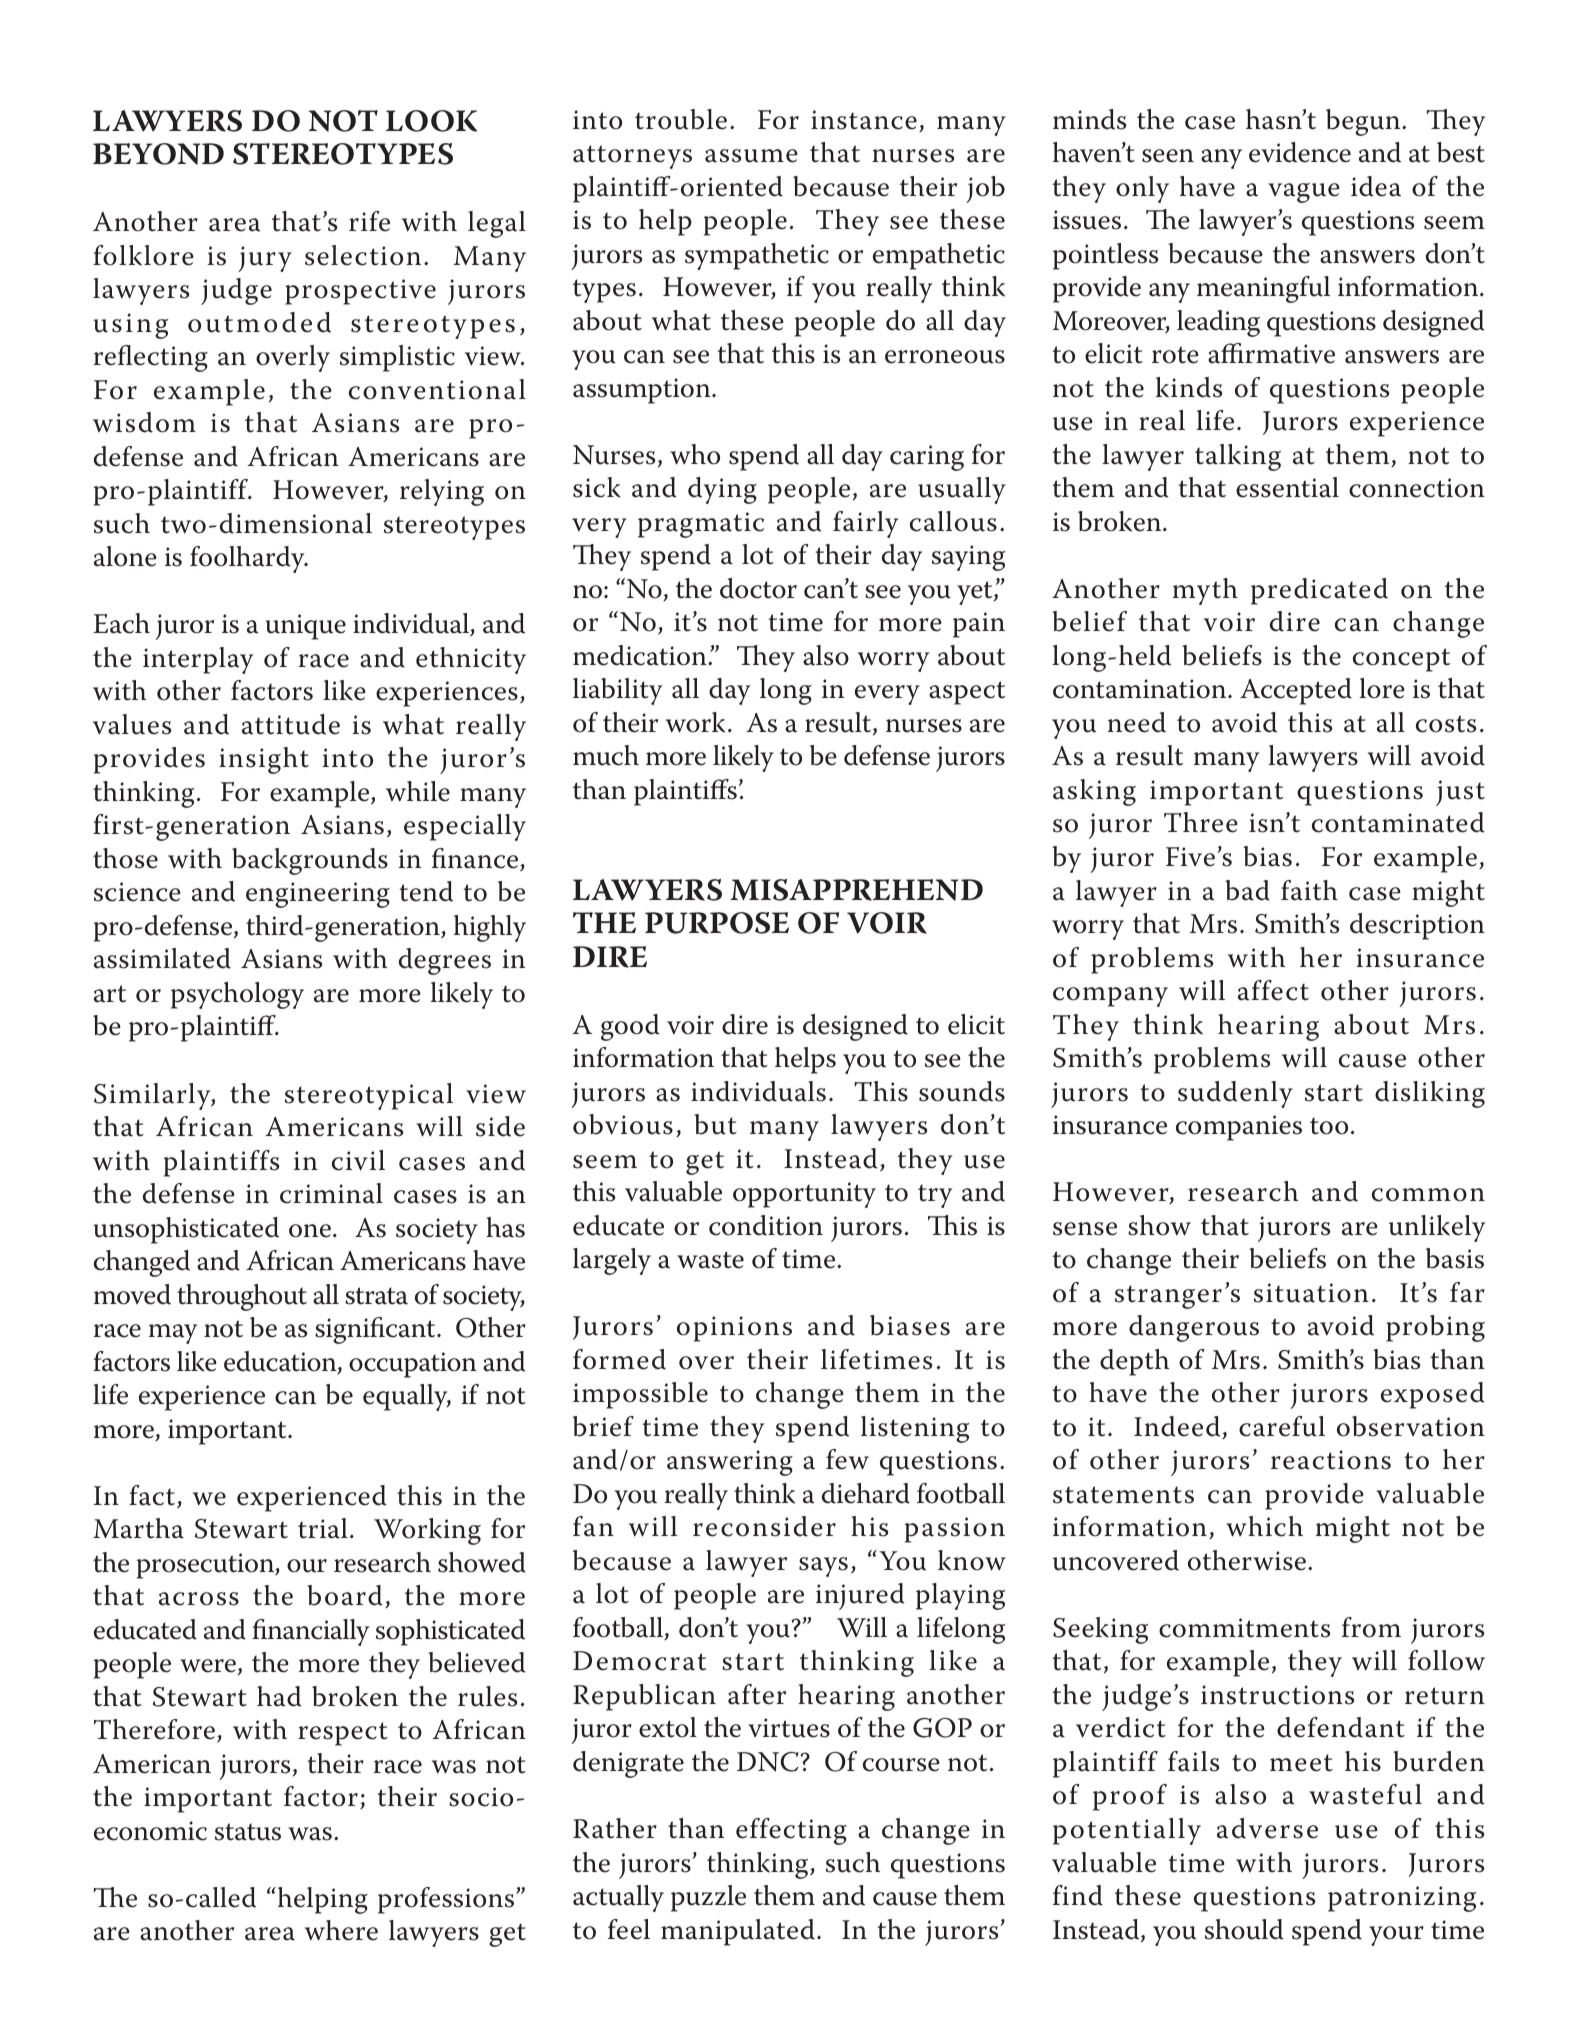 The width and height of the document is (1578, 2042). I want to click on vague, so click(1304, 193).
